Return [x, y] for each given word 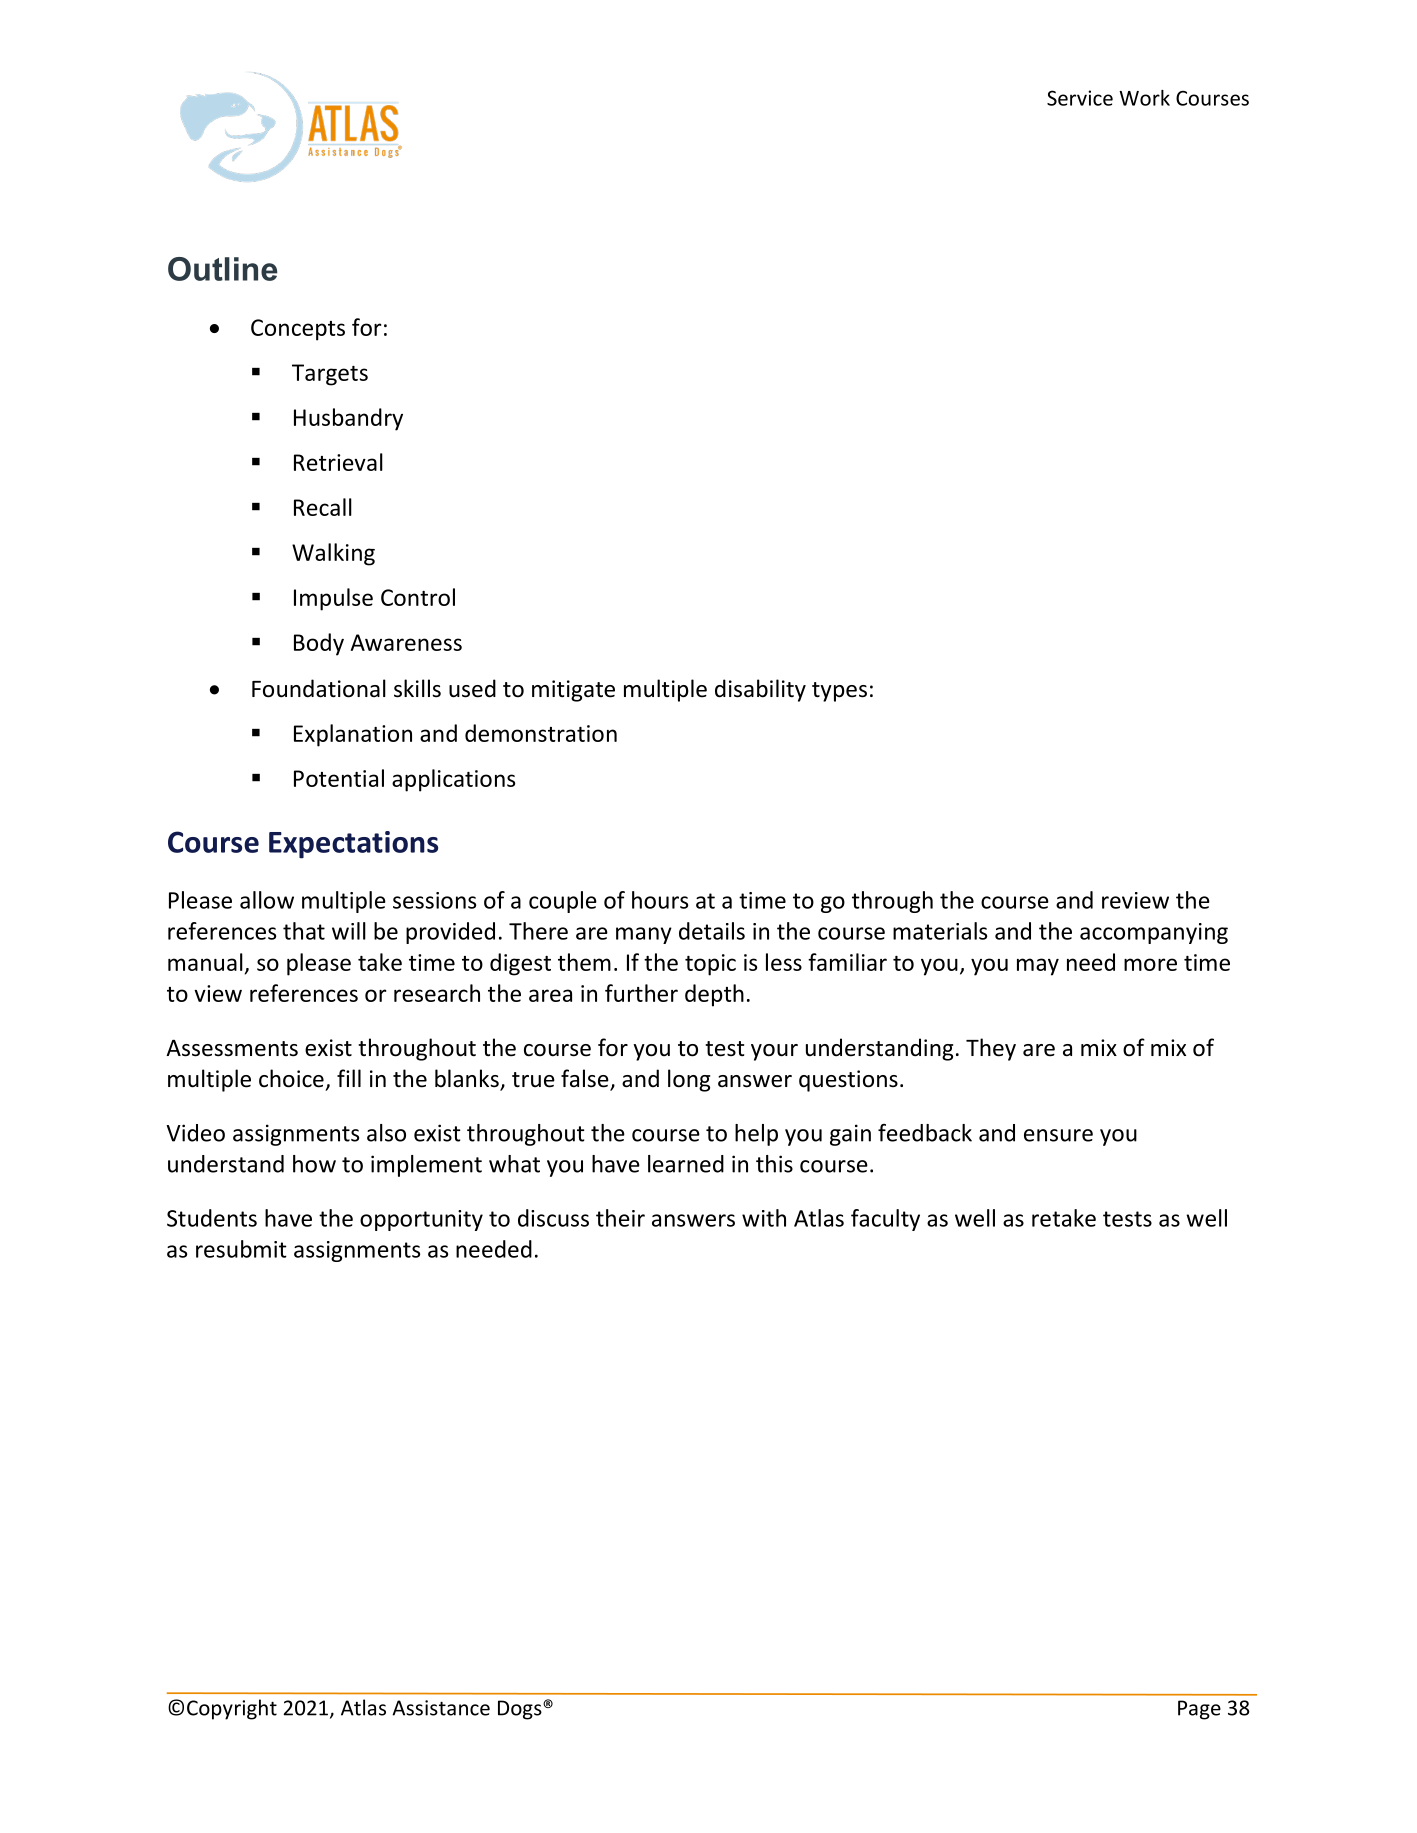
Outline [222, 269]
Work [1144, 98]
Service [1080, 98]
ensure [1058, 1135]
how [314, 1164]
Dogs [521, 1710]
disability [760, 690]
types [839, 692]
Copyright [232, 1709]
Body [319, 644]
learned [686, 1164]
